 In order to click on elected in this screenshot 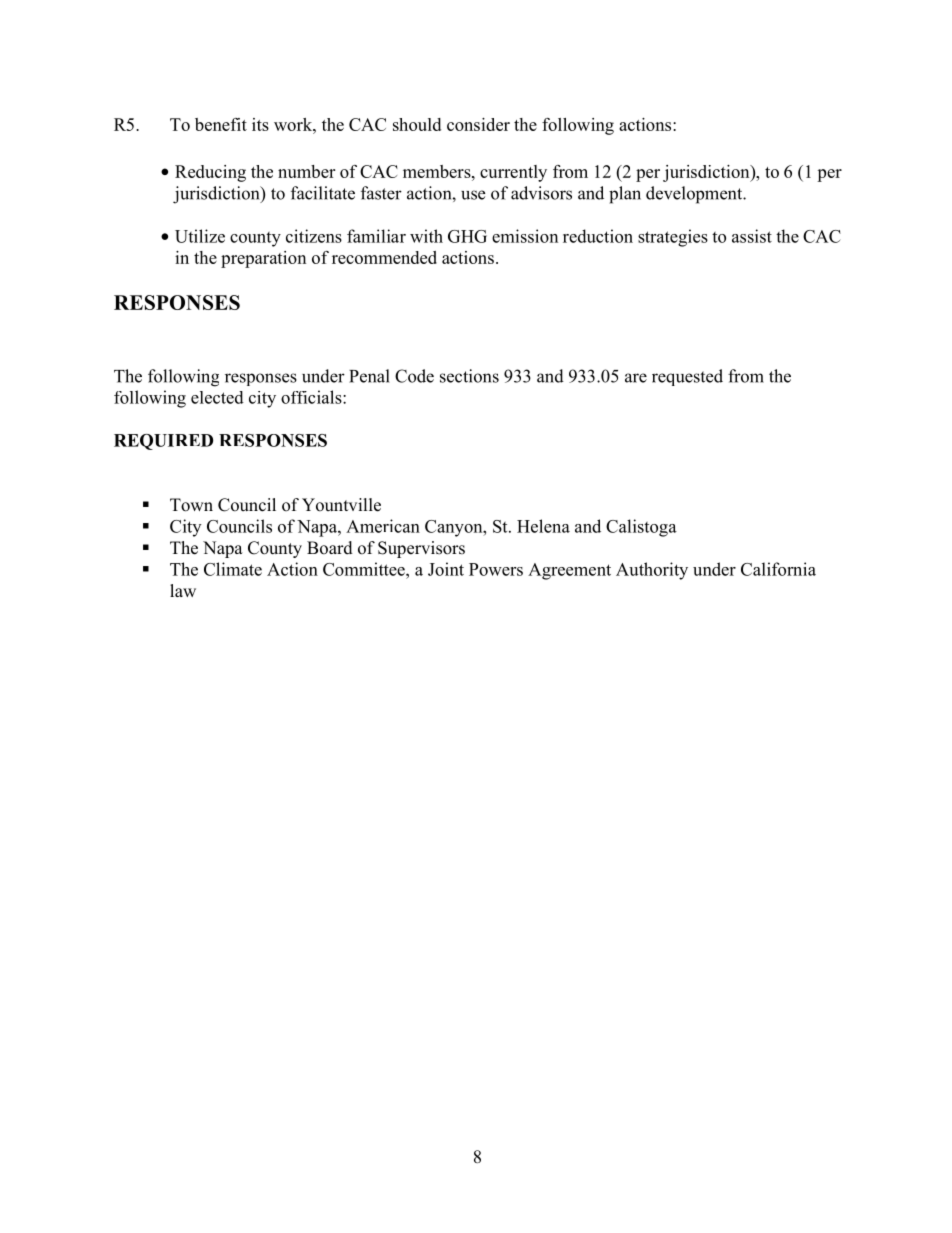, I will do `click(217, 397)`.
